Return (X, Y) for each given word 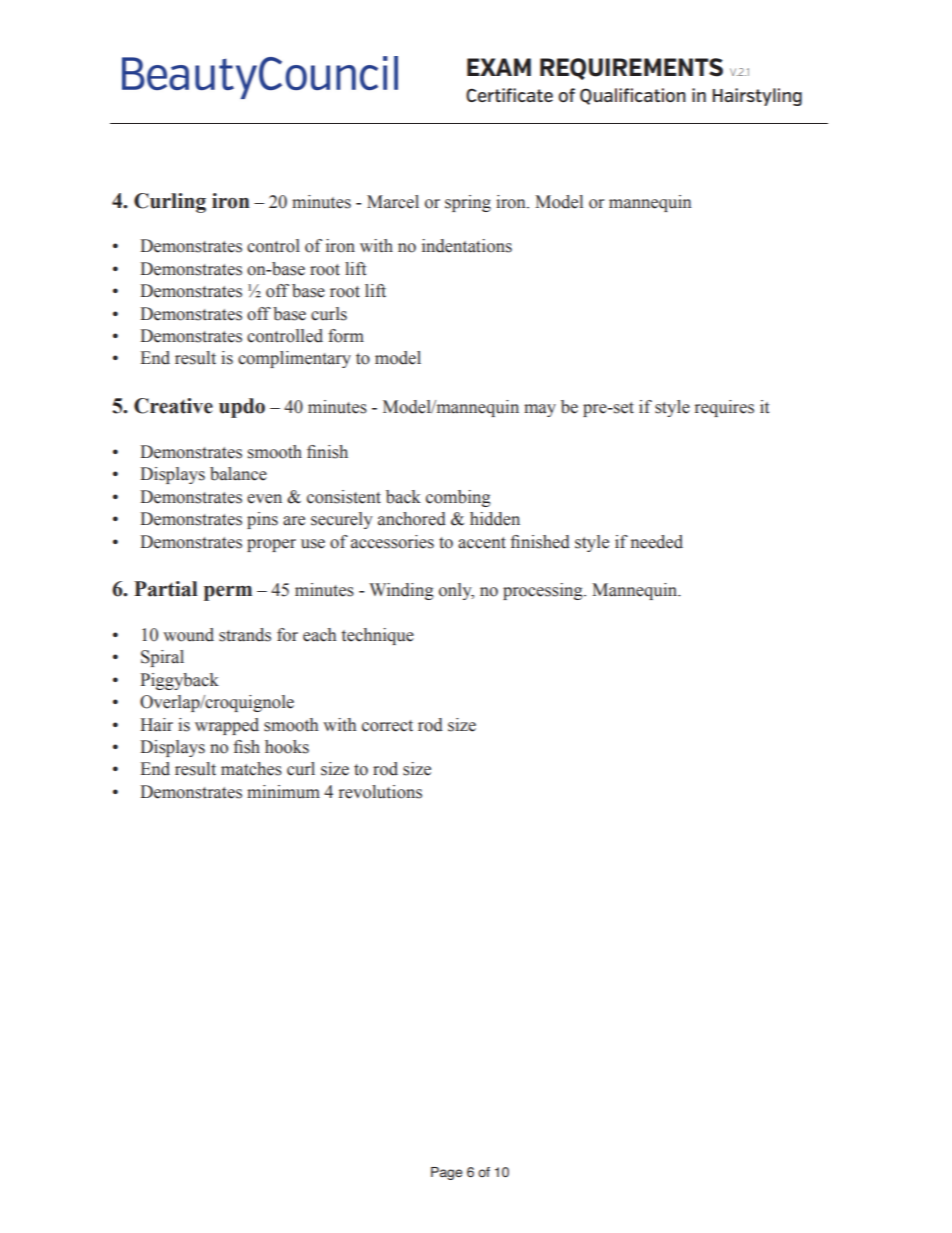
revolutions (380, 792)
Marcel (393, 202)
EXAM (499, 67)
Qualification (633, 96)
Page (447, 1173)
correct (387, 726)
